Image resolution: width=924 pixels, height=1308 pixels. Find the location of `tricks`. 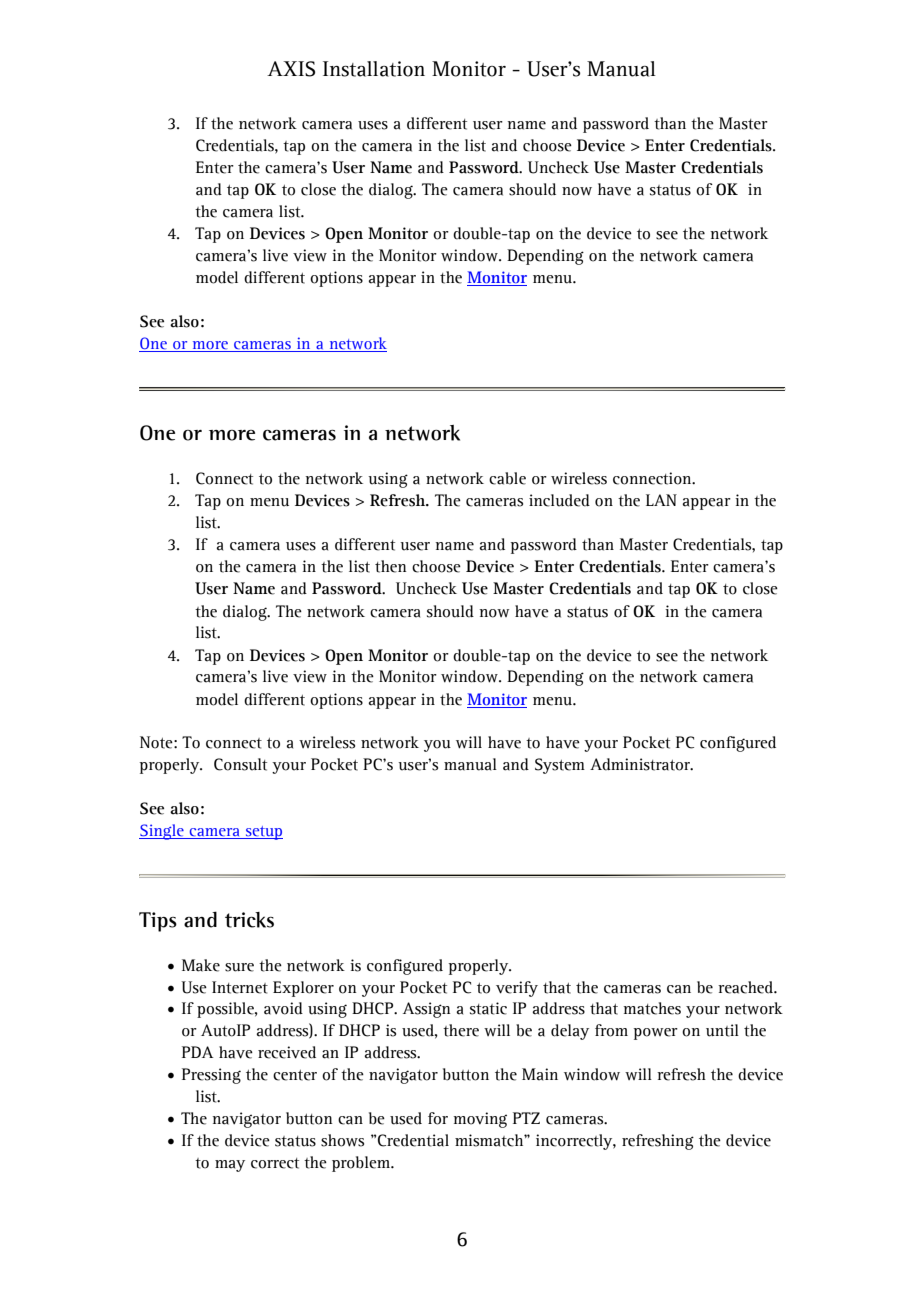

tricks is located at coordinates (249, 920).
